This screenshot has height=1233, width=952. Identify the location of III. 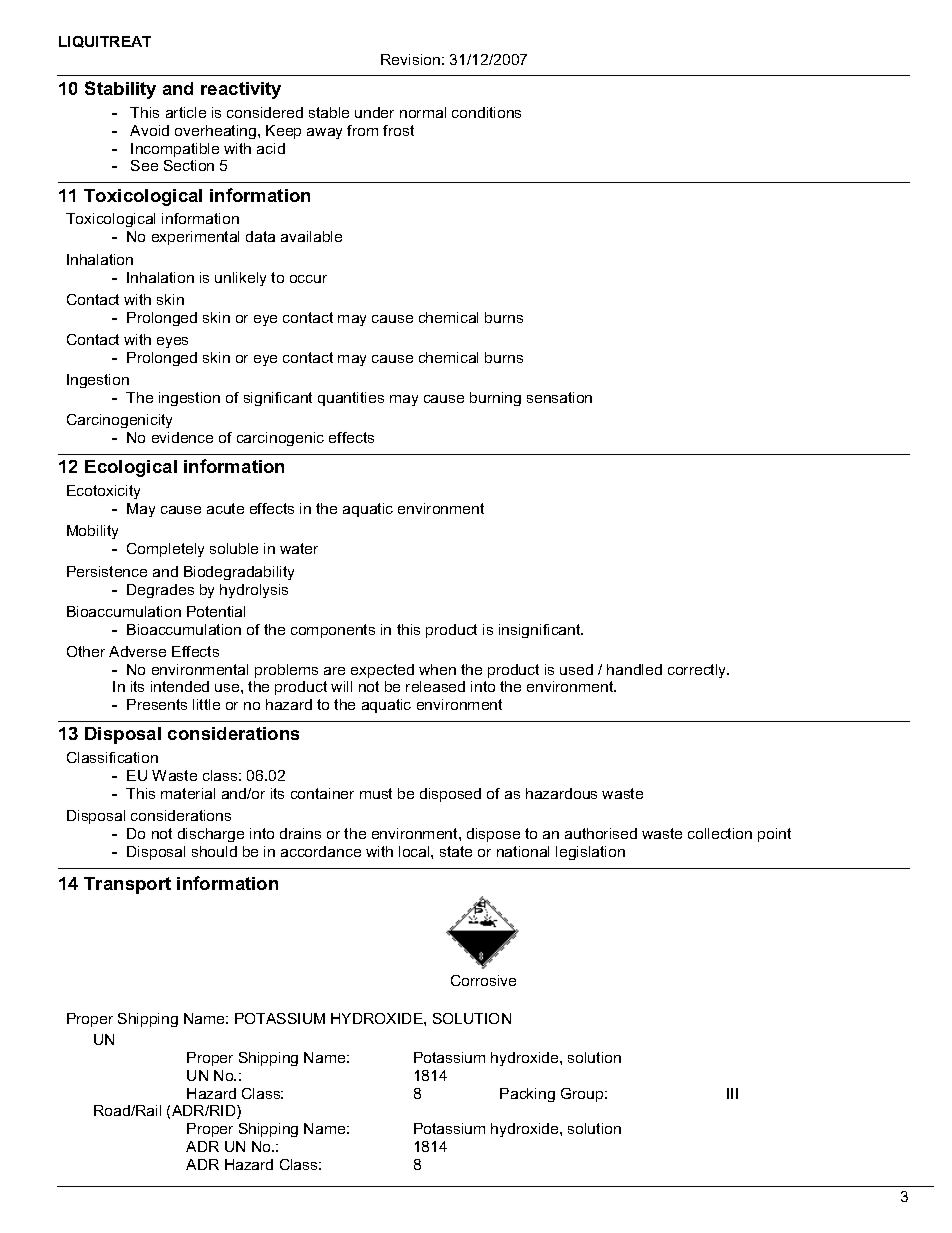
(732, 1093).
